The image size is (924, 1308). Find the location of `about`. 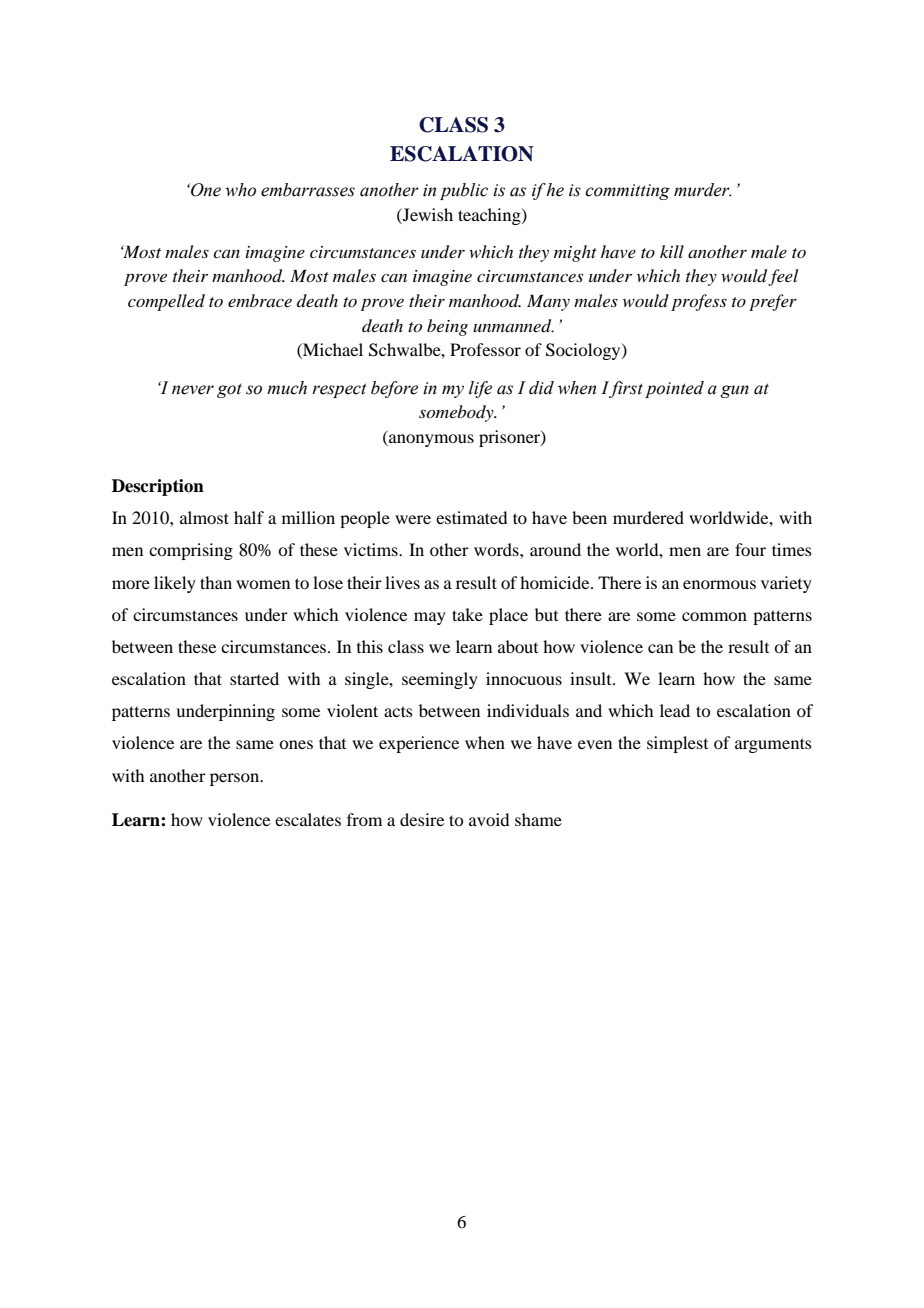

about is located at coordinates (518, 646).
